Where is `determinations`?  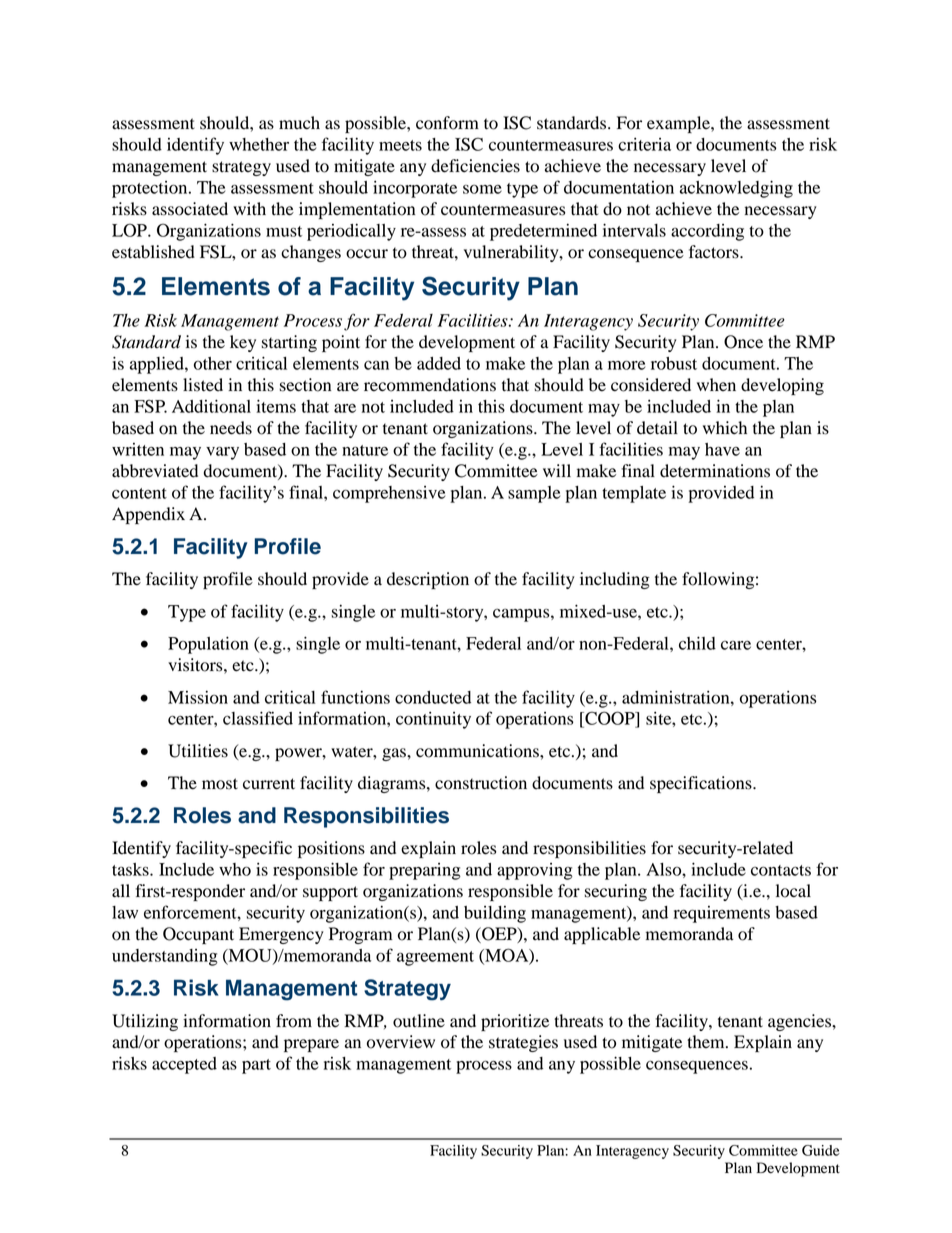 determinations is located at coordinates (715, 471).
